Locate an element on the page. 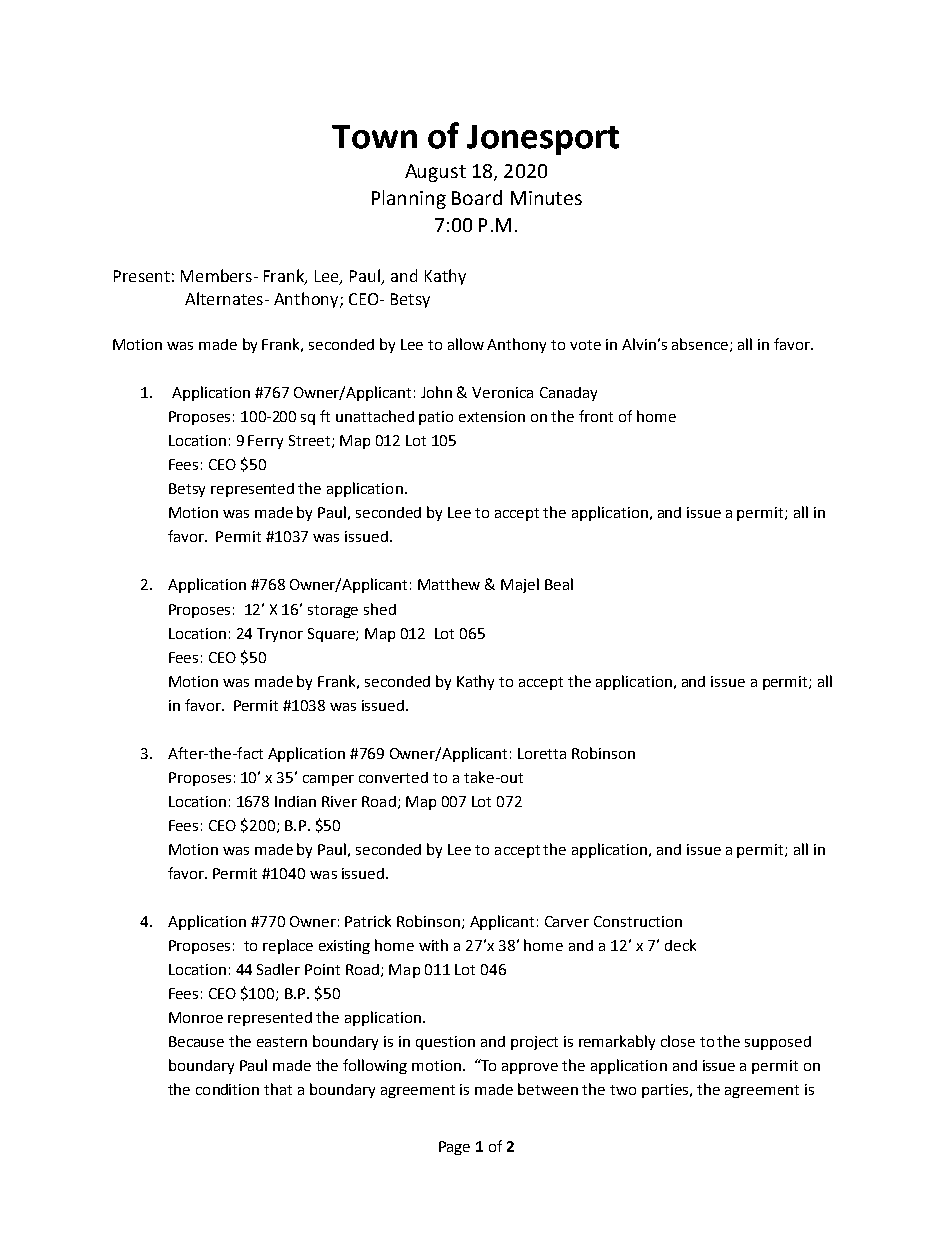  that is located at coordinates (278, 1089).
